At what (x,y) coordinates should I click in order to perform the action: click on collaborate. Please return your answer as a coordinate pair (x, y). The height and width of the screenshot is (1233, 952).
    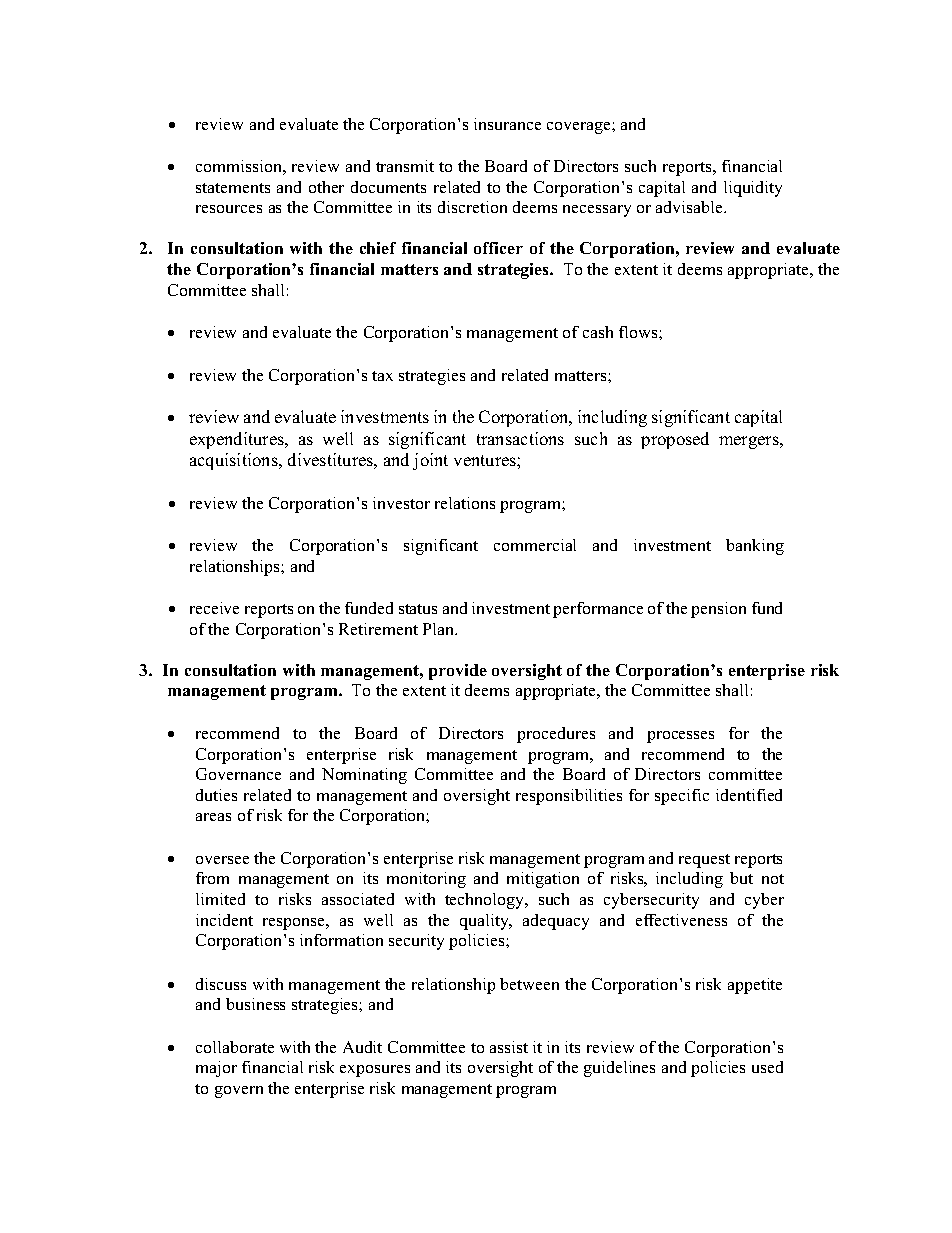
    Looking at the image, I should click on (235, 1047).
